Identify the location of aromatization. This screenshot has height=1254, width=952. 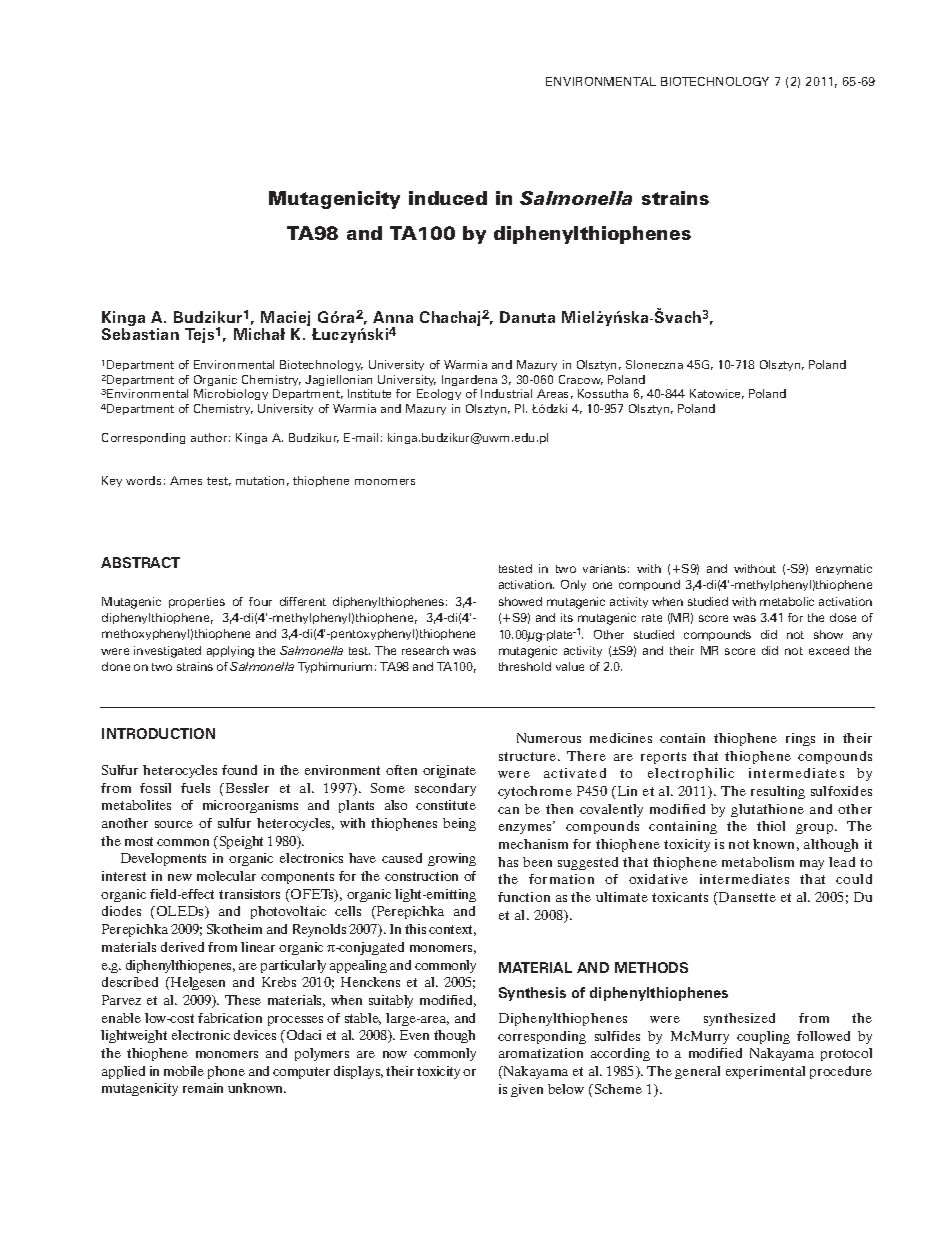
(541, 1053).
